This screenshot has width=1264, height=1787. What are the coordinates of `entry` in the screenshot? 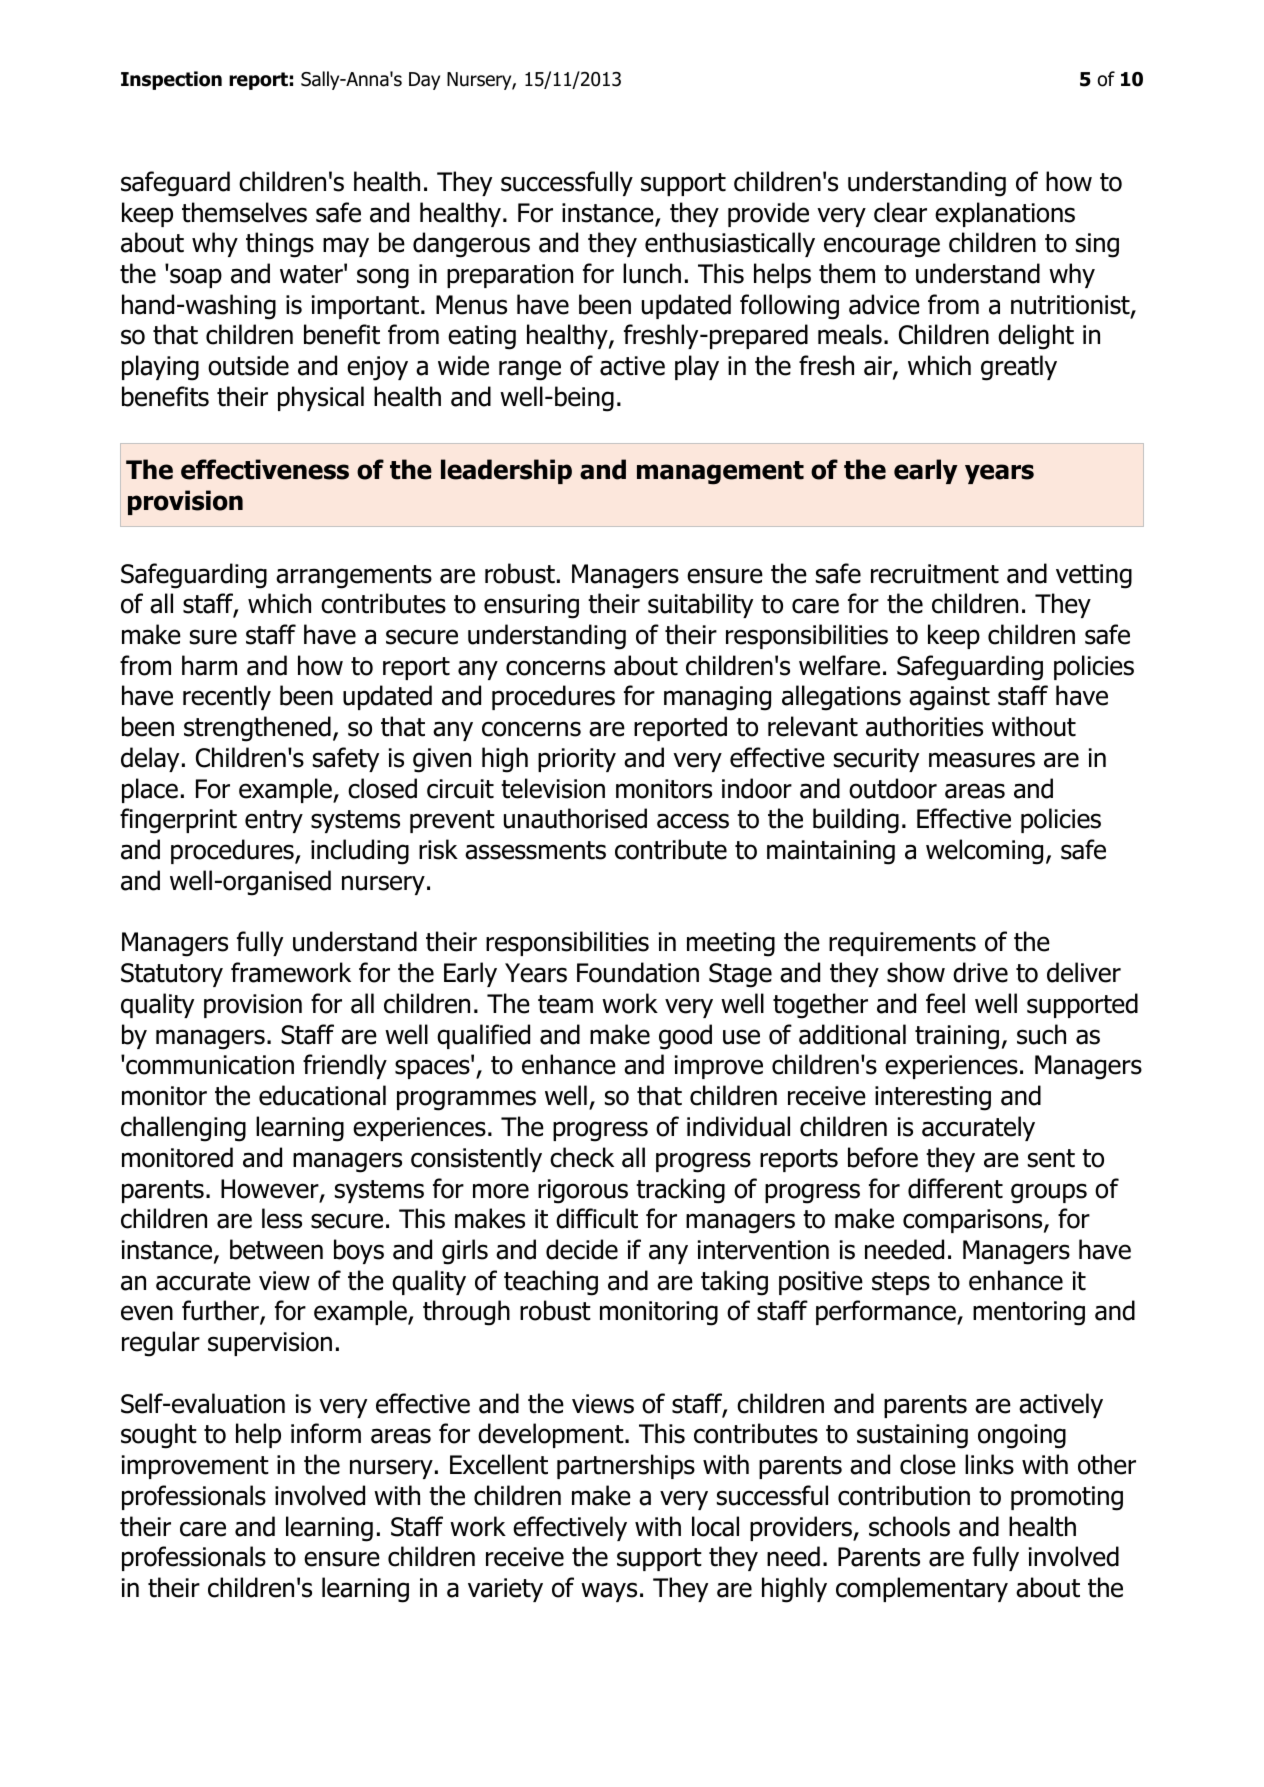 It's located at (274, 821).
